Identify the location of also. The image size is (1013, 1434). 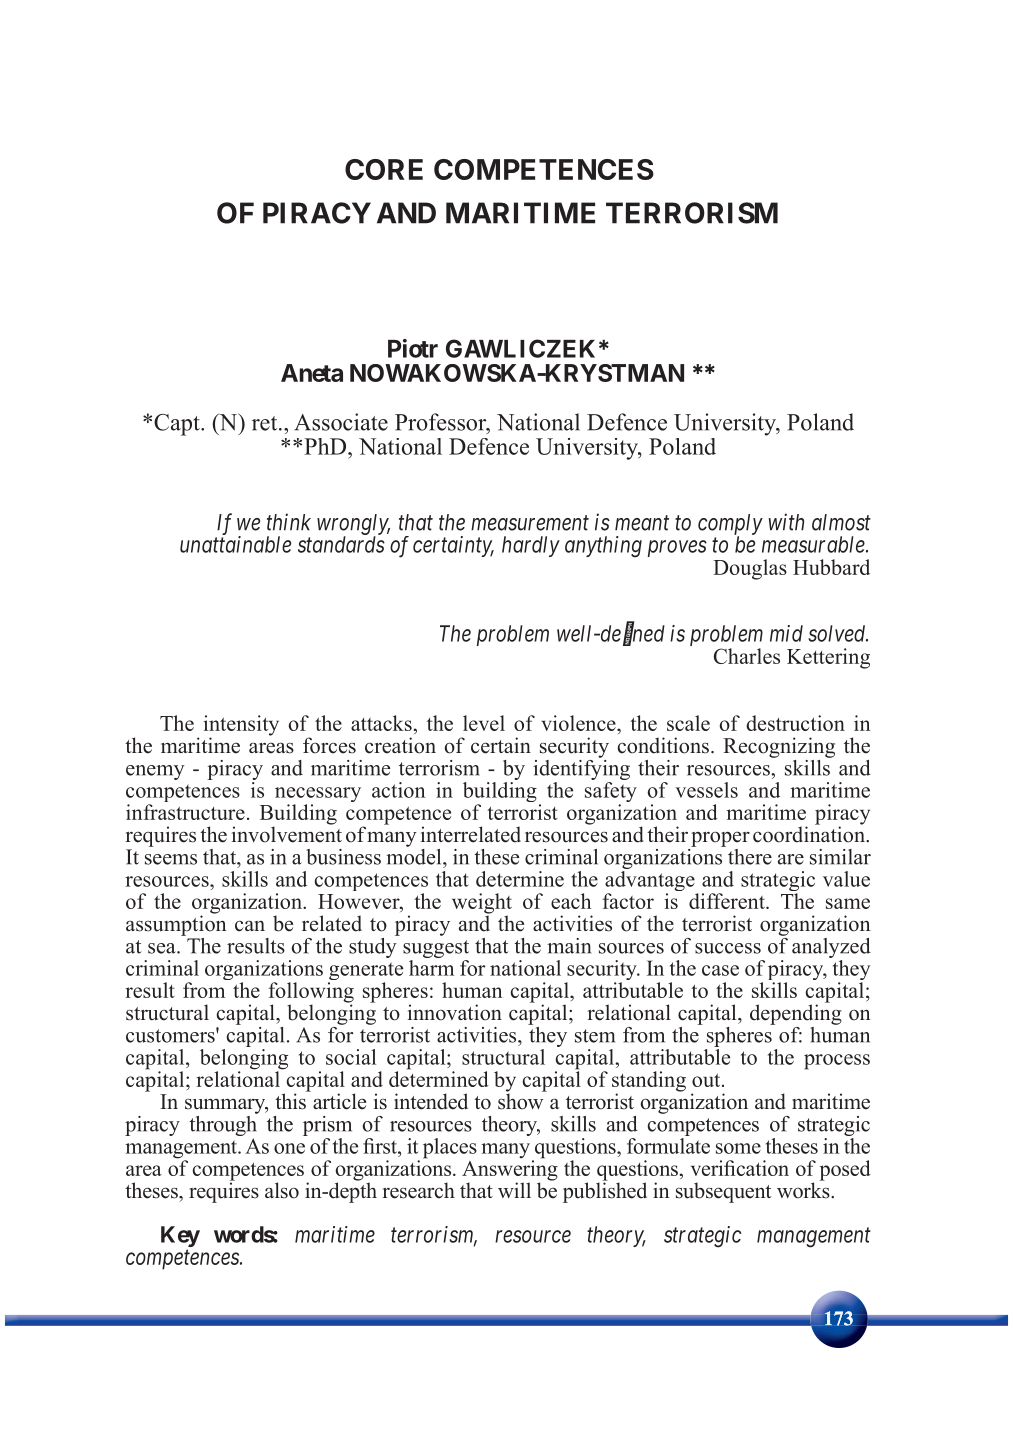
(282, 1190).
